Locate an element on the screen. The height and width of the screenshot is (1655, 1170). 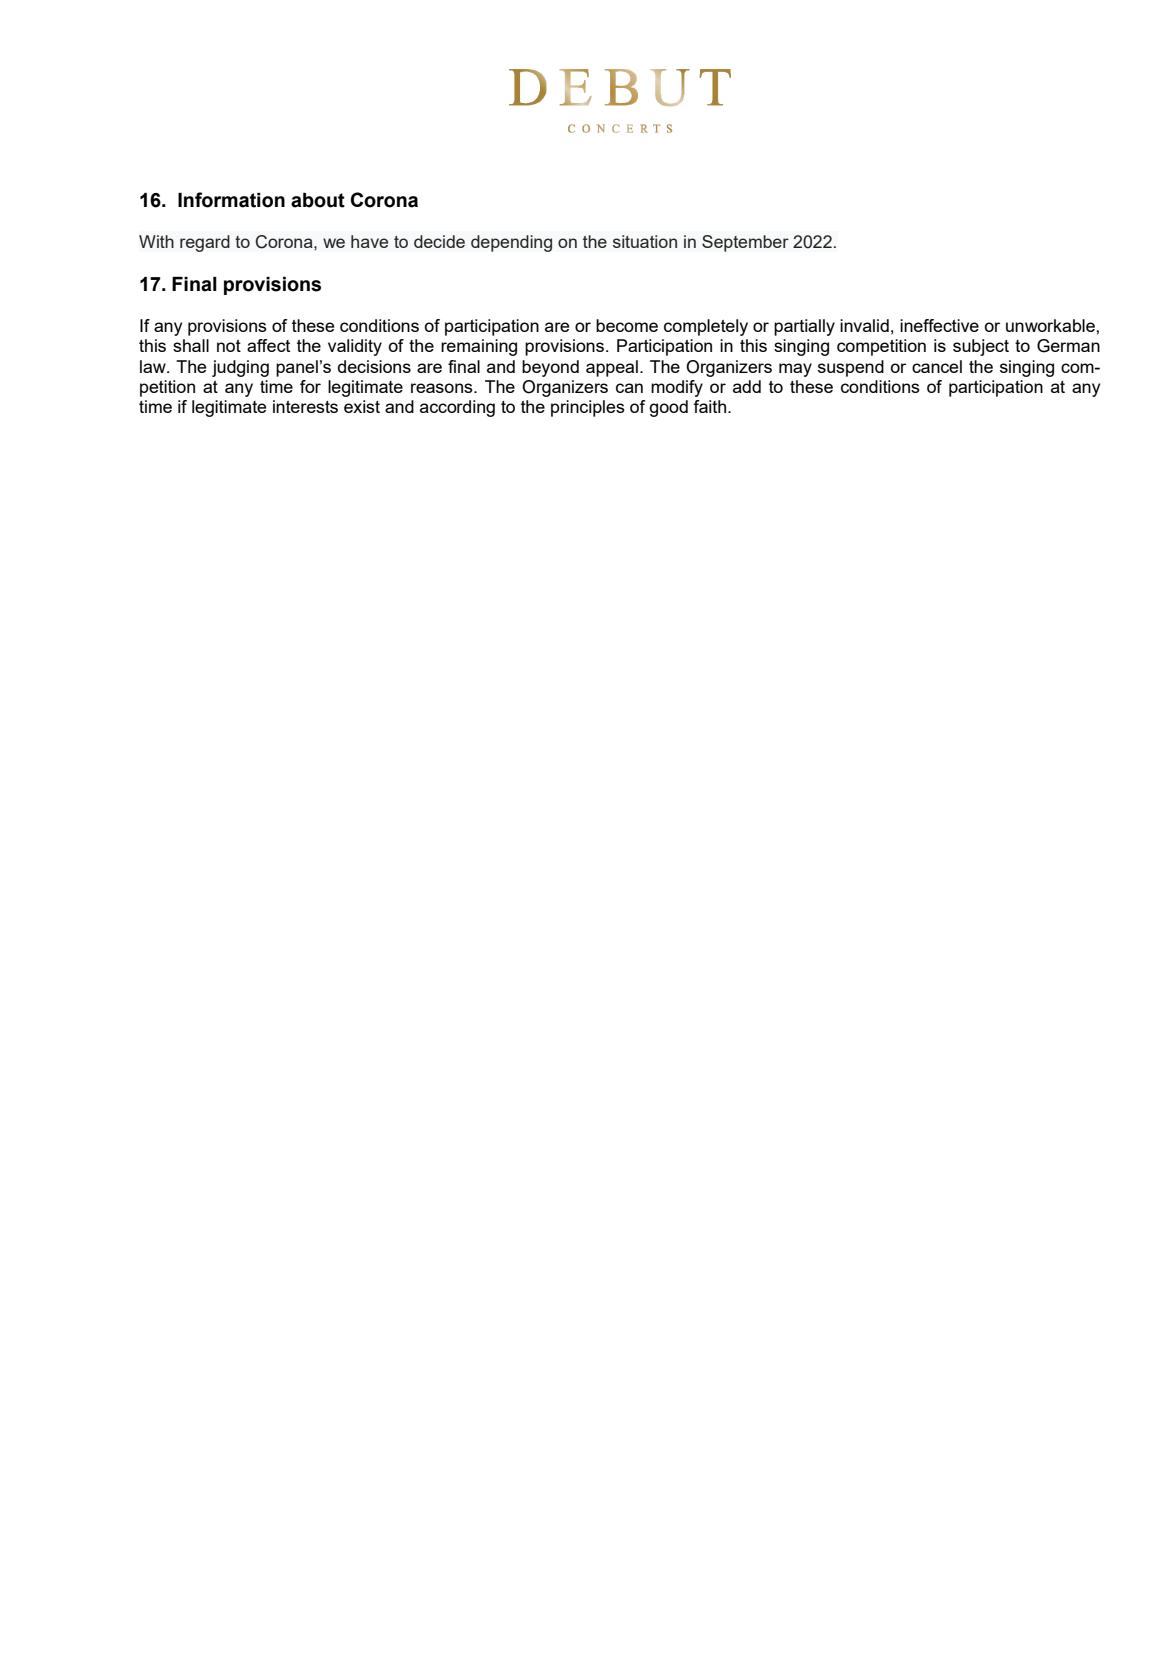
subject is located at coordinates (981, 347).
